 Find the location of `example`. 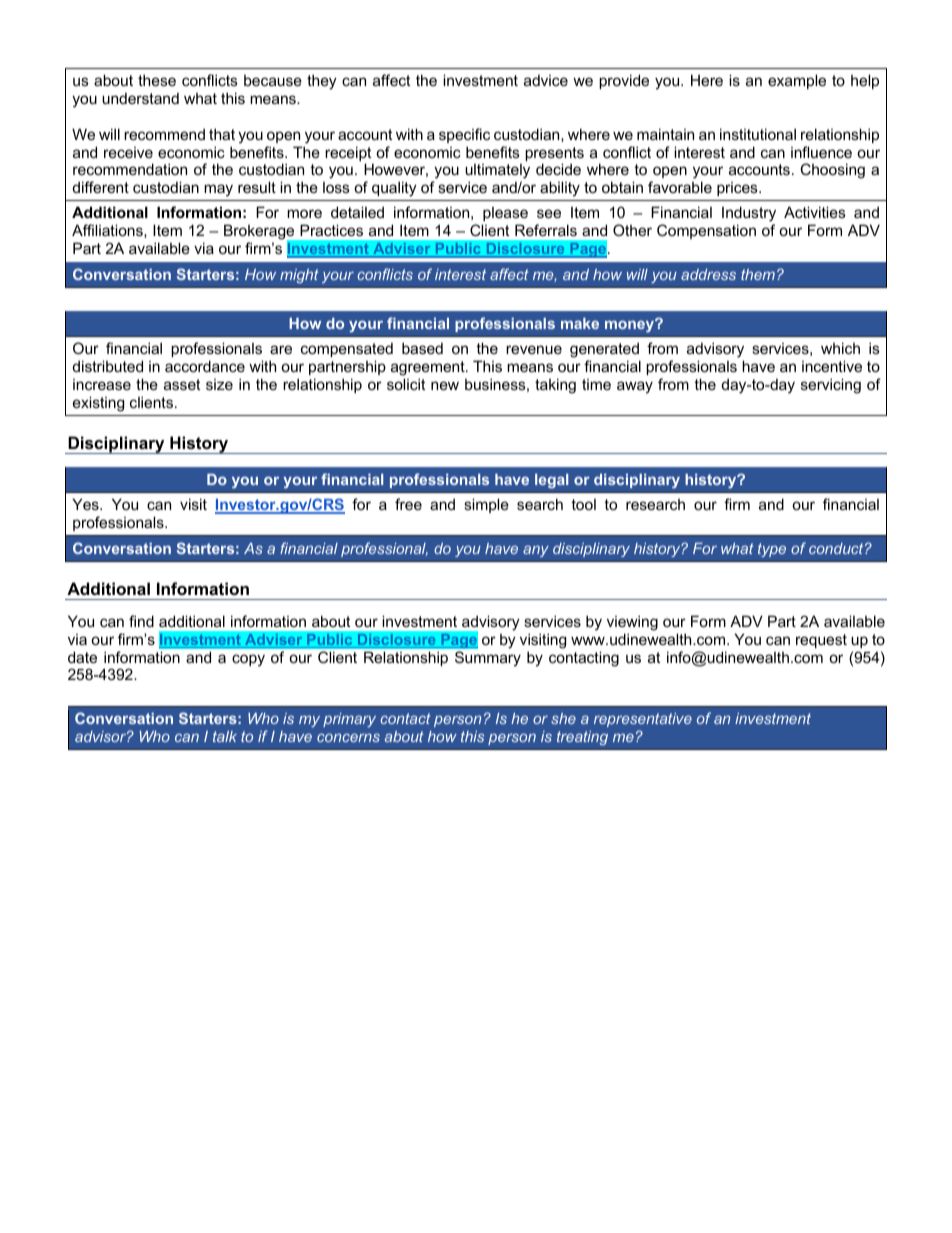

example is located at coordinates (797, 81).
